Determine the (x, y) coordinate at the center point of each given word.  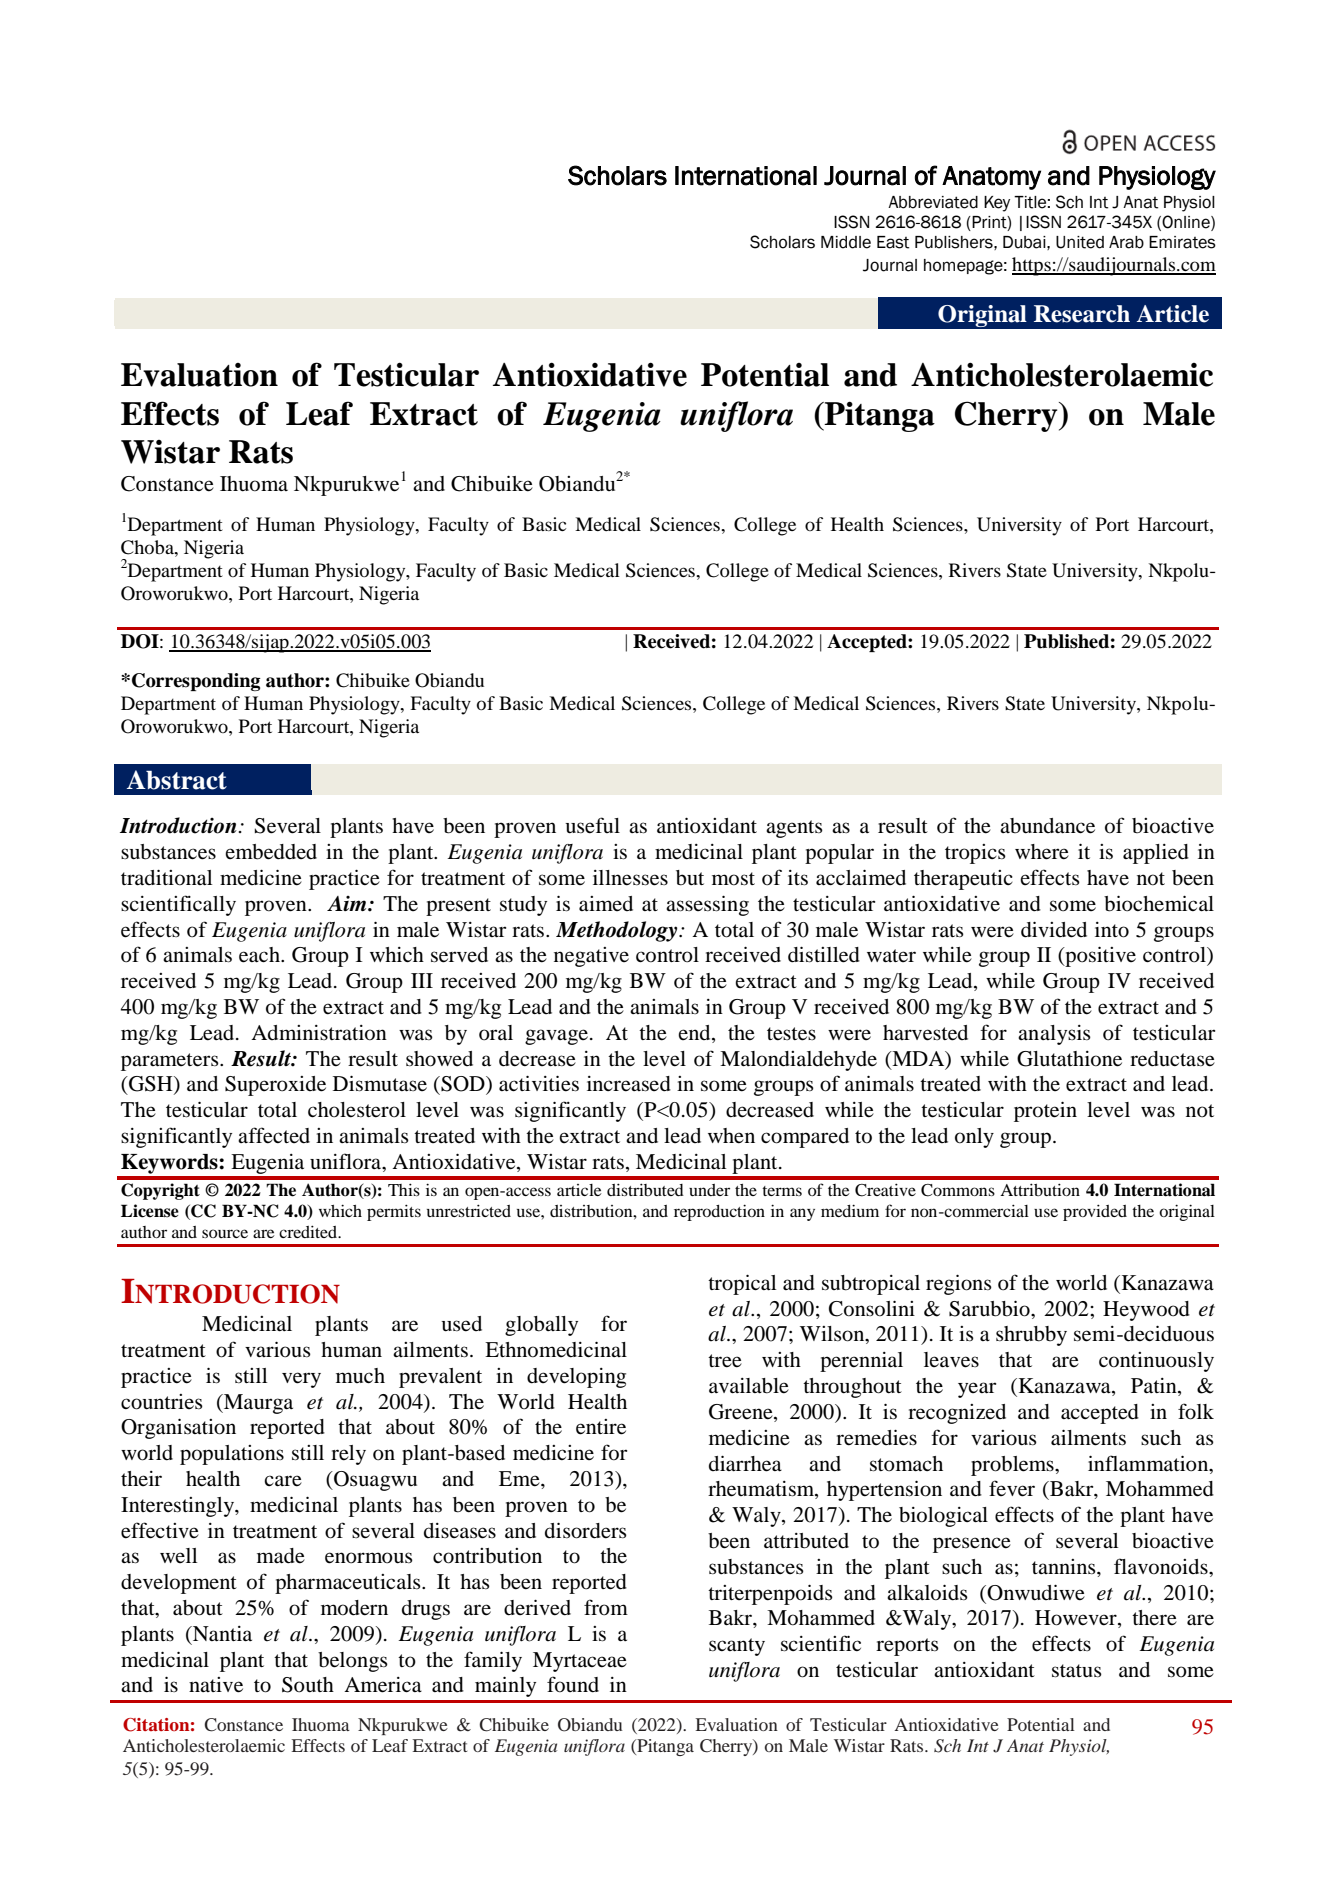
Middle (846, 242)
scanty (737, 1647)
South (308, 1685)
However (1077, 1619)
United (1080, 242)
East (893, 242)
